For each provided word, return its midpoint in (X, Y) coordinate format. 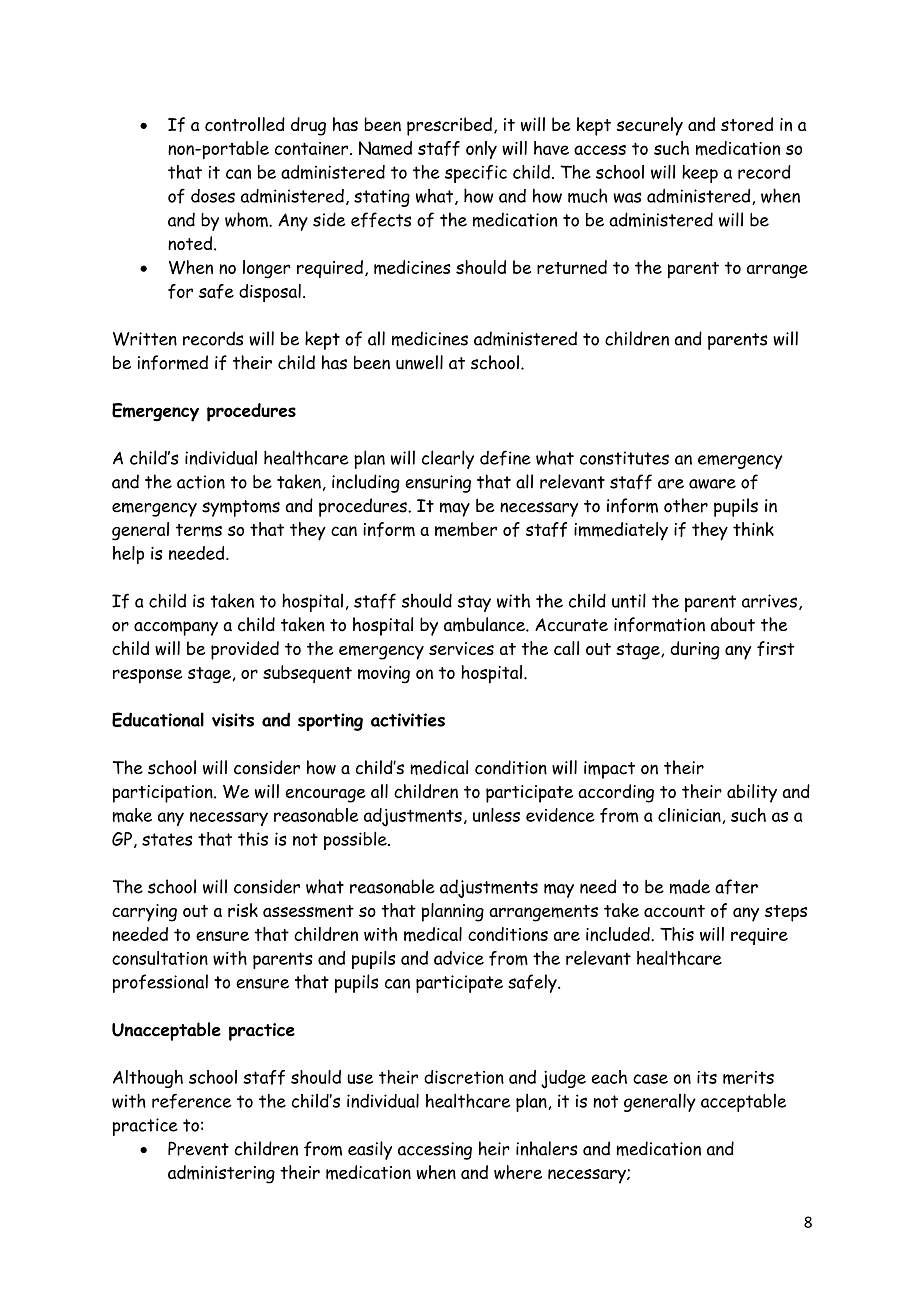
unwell (419, 362)
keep (700, 174)
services (461, 648)
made (690, 886)
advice (459, 958)
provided (245, 650)
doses (213, 196)
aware (712, 484)
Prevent (198, 1148)
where (518, 1172)
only (481, 150)
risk (243, 910)
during (695, 650)
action (201, 482)
